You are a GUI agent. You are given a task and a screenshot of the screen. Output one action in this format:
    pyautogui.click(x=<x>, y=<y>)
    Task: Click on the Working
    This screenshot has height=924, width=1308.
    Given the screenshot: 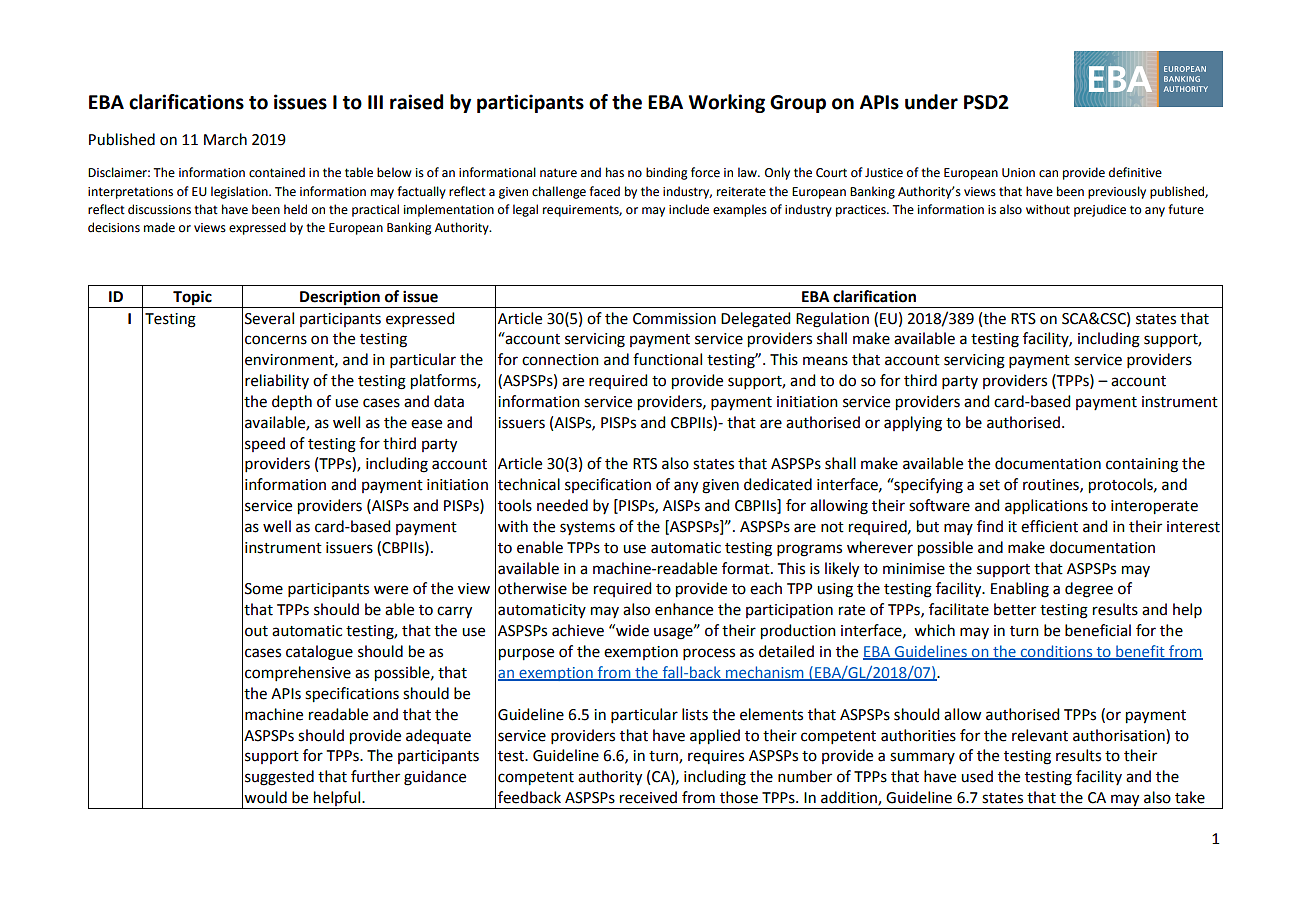 What is the action you would take?
    pyautogui.click(x=726, y=103)
